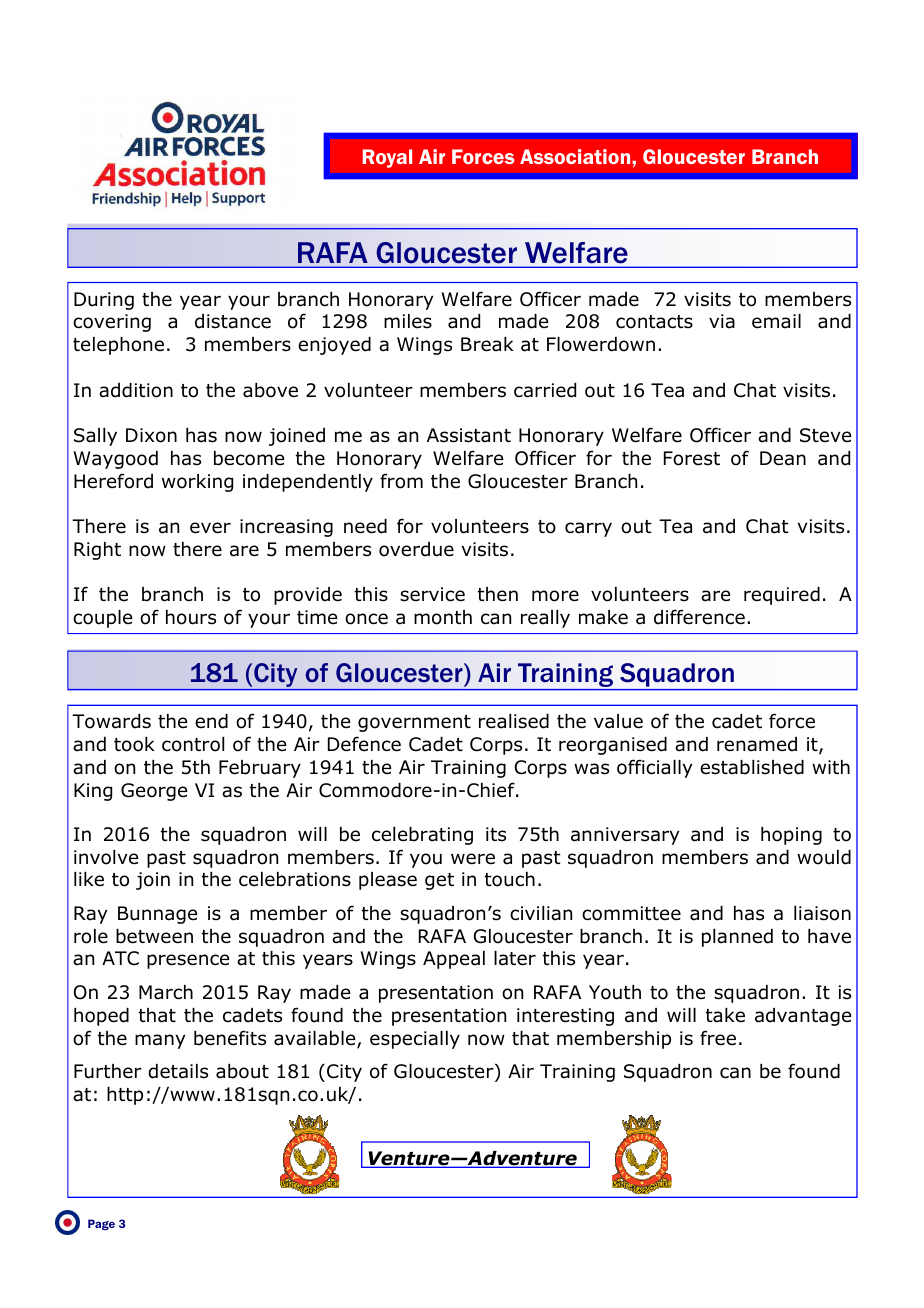 The width and height of the image is (924, 1308). What do you see at coordinates (718, 1038) in the image?
I see `free` at bounding box center [718, 1038].
